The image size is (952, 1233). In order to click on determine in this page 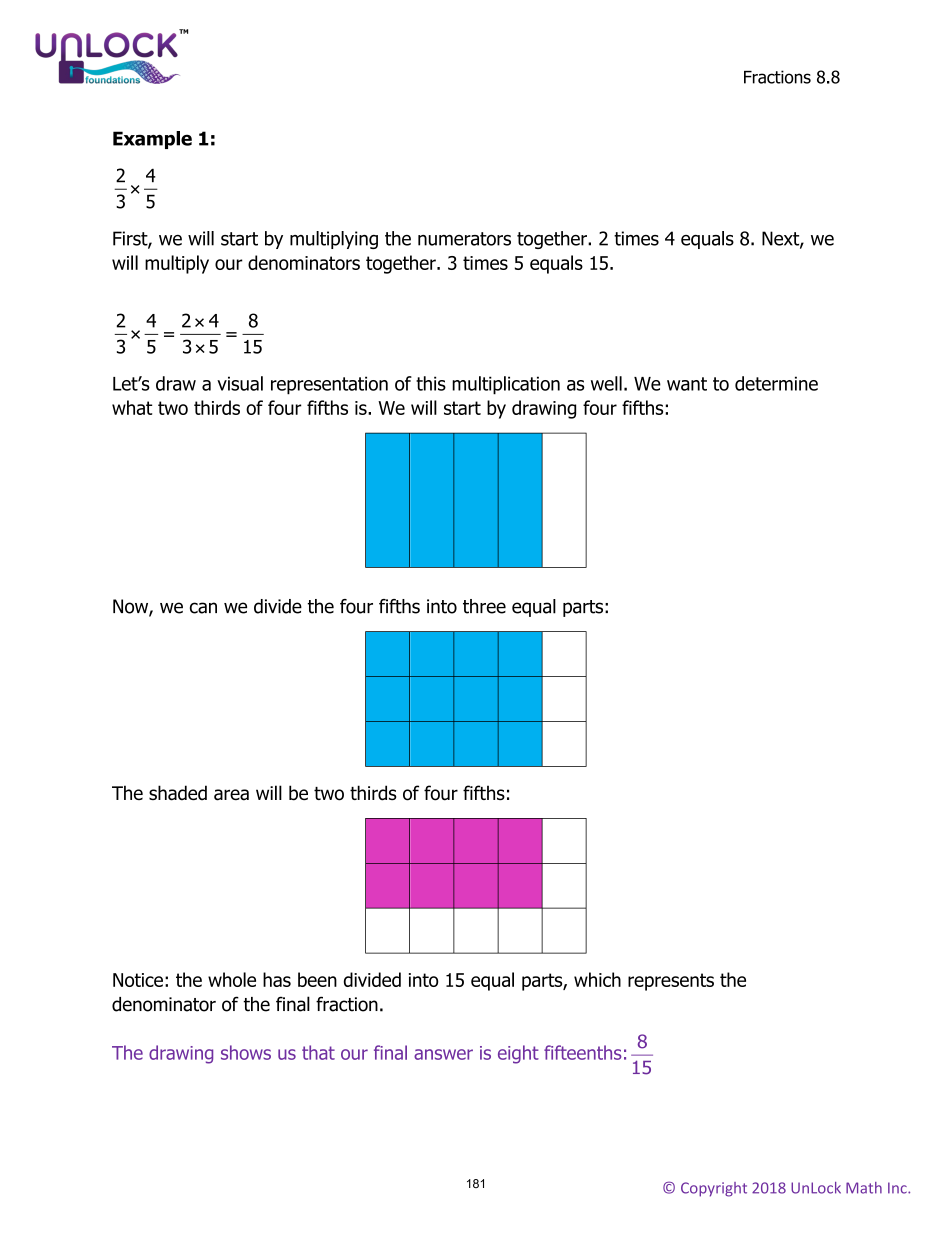, I will do `click(776, 383)`.
